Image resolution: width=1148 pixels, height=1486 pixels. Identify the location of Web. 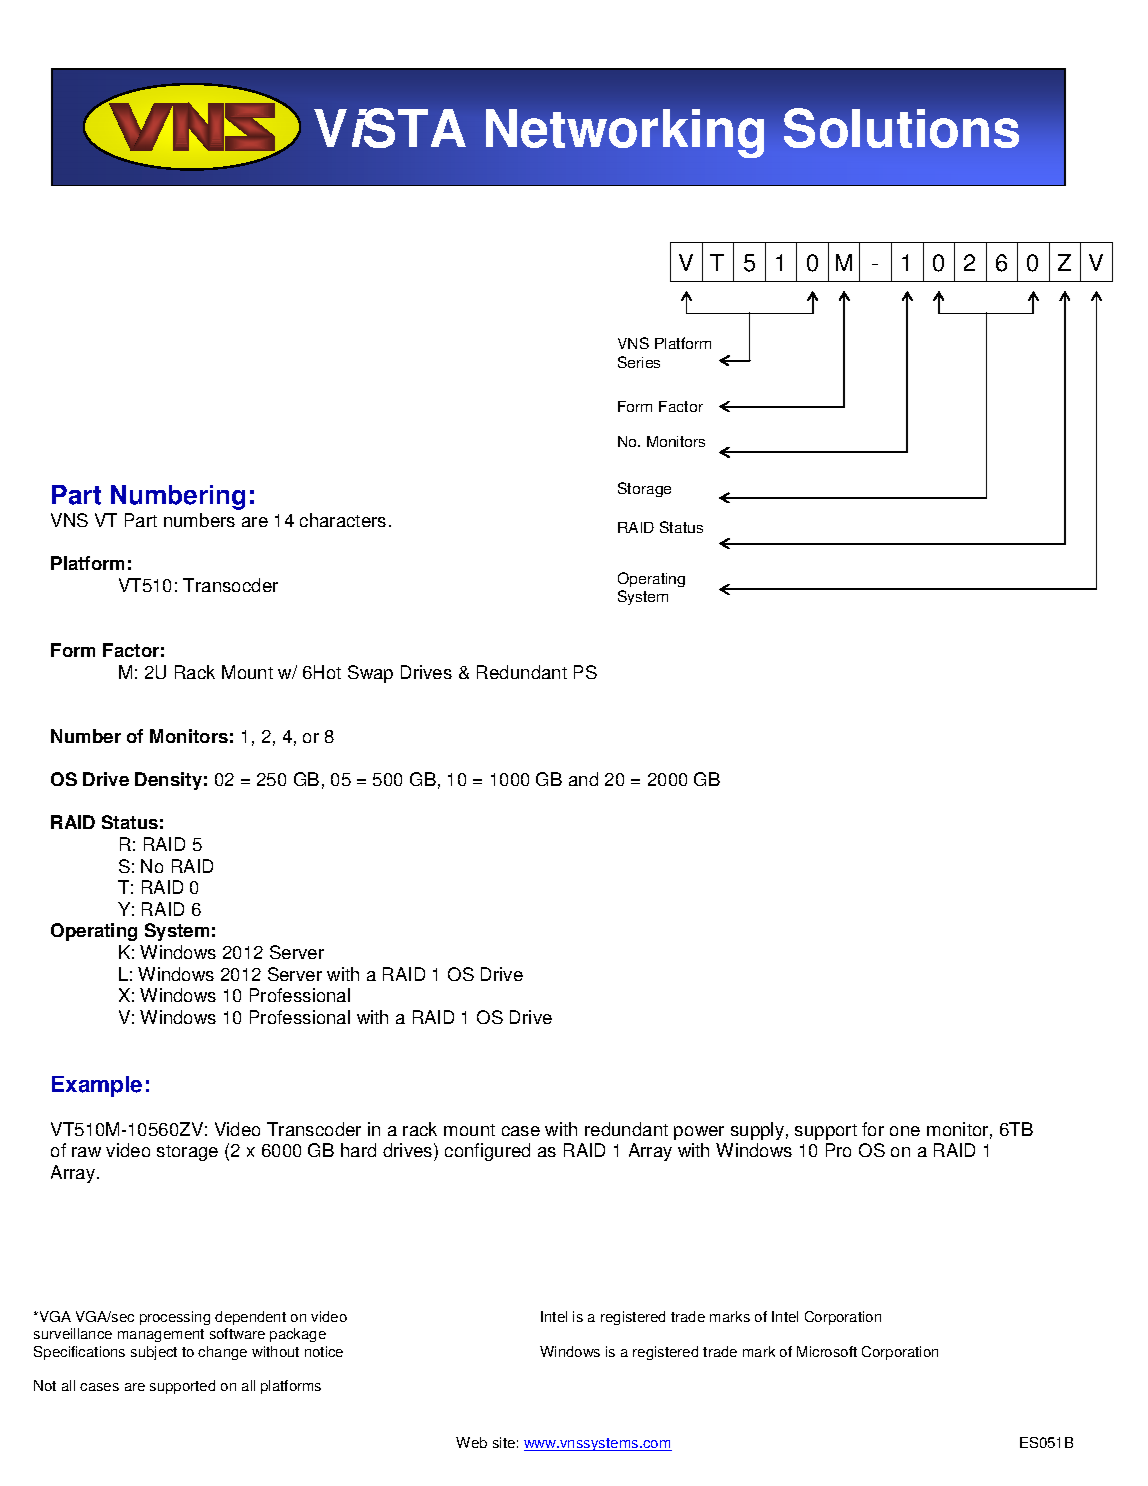
(471, 1442).
